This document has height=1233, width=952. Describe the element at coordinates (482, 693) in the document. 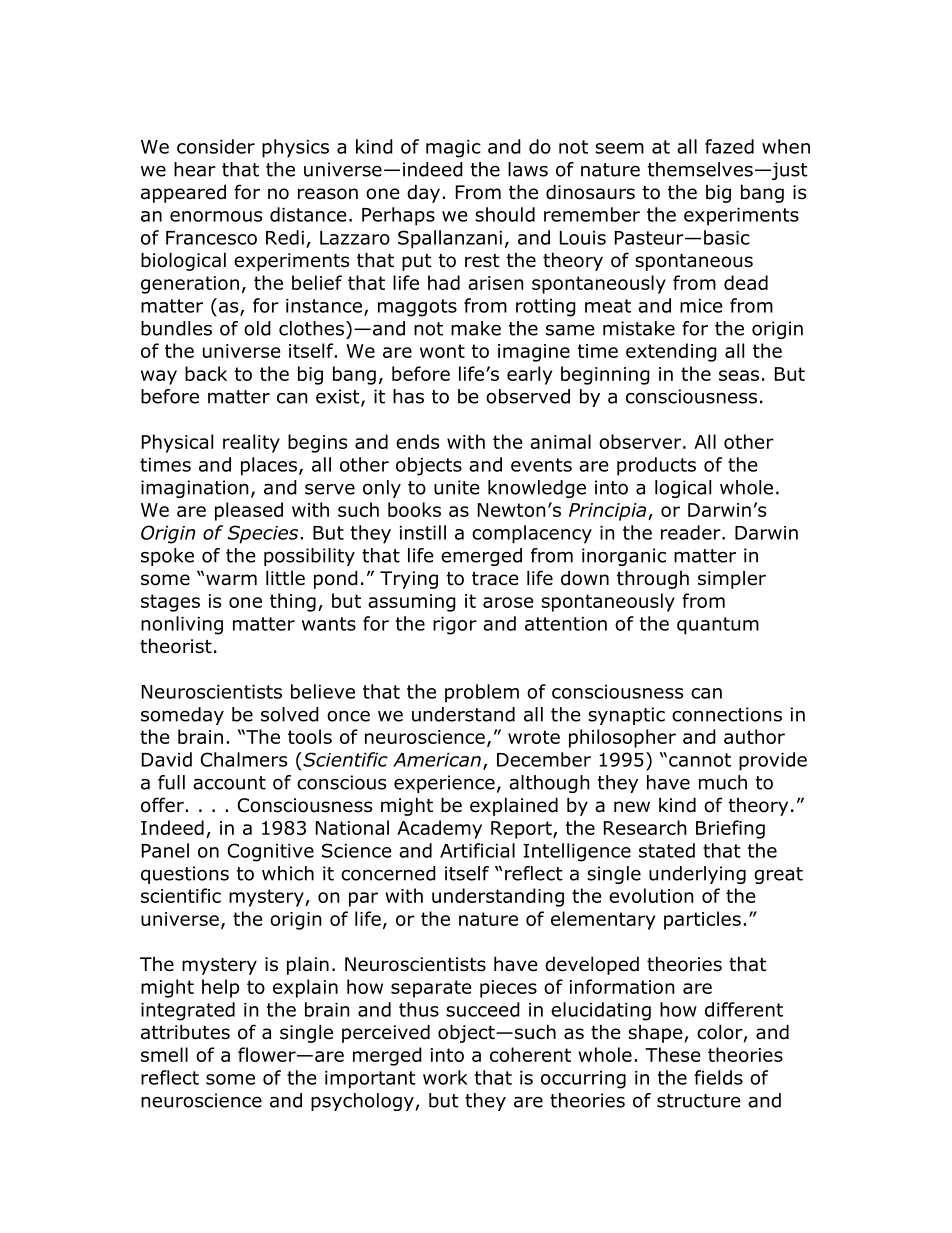

I see `problem` at that location.
